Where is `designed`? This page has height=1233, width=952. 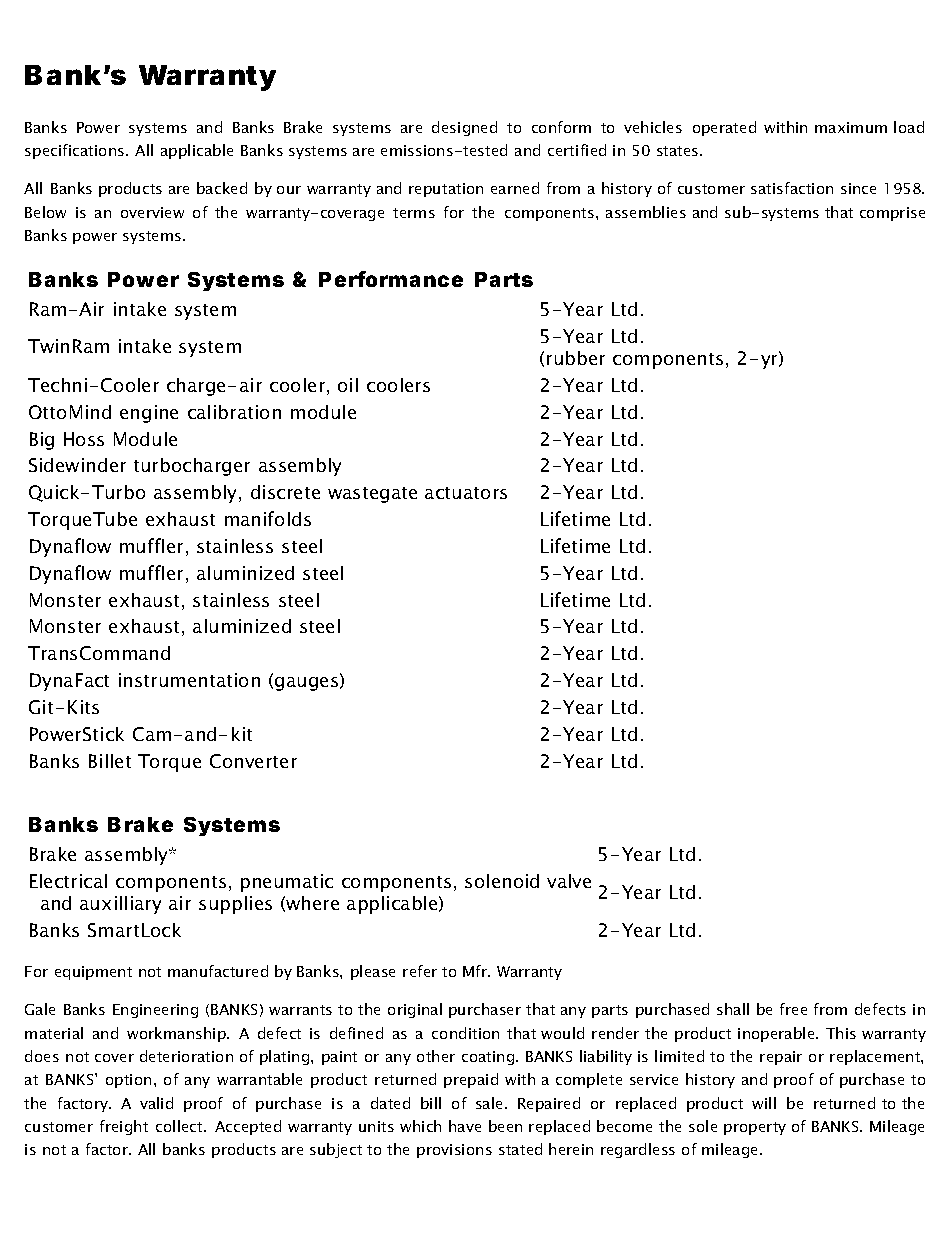 designed is located at coordinates (464, 128).
